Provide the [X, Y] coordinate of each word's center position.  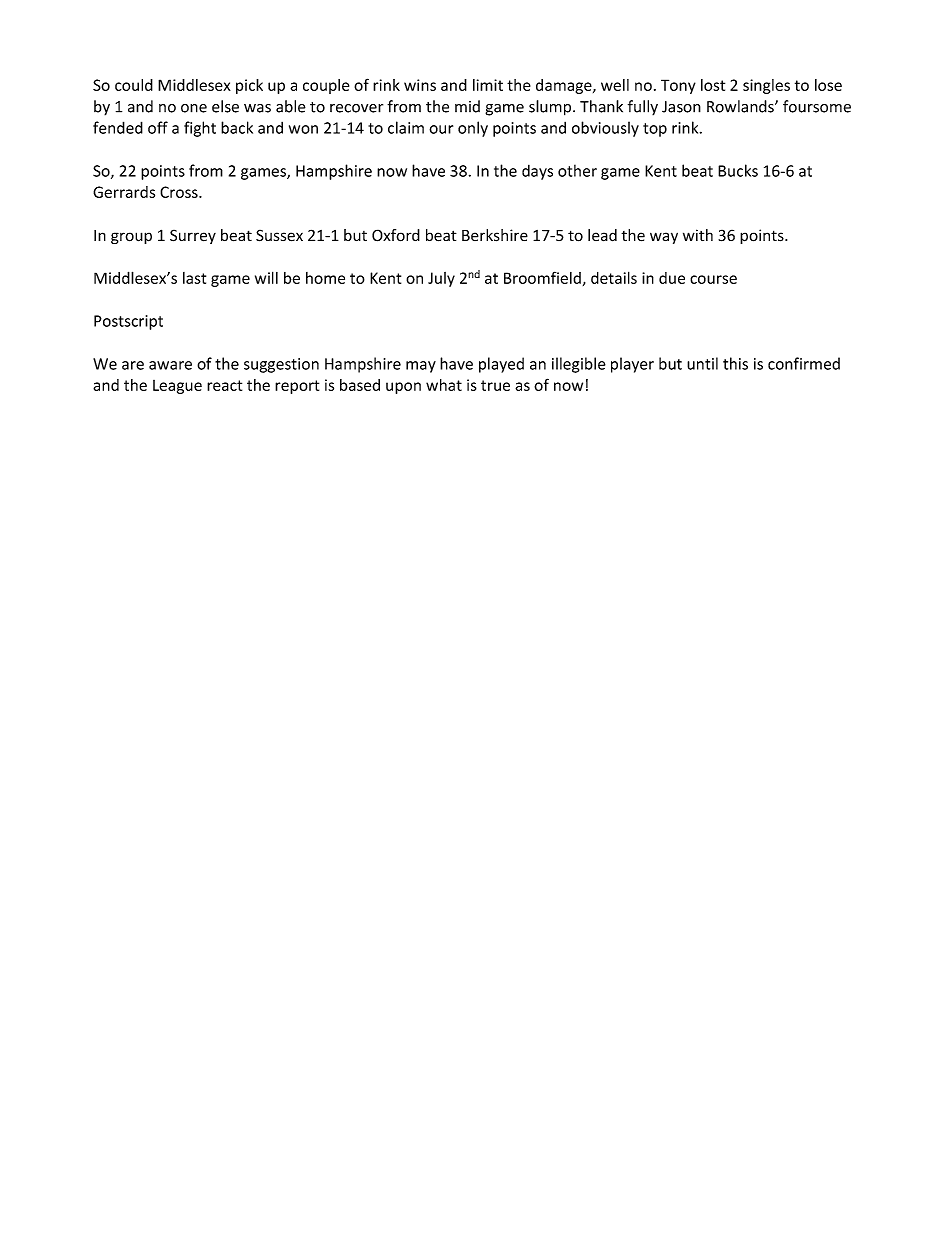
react [224, 385]
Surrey [193, 236]
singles [766, 86]
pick [249, 86]
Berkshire [495, 235]
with [698, 235]
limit [488, 85]
